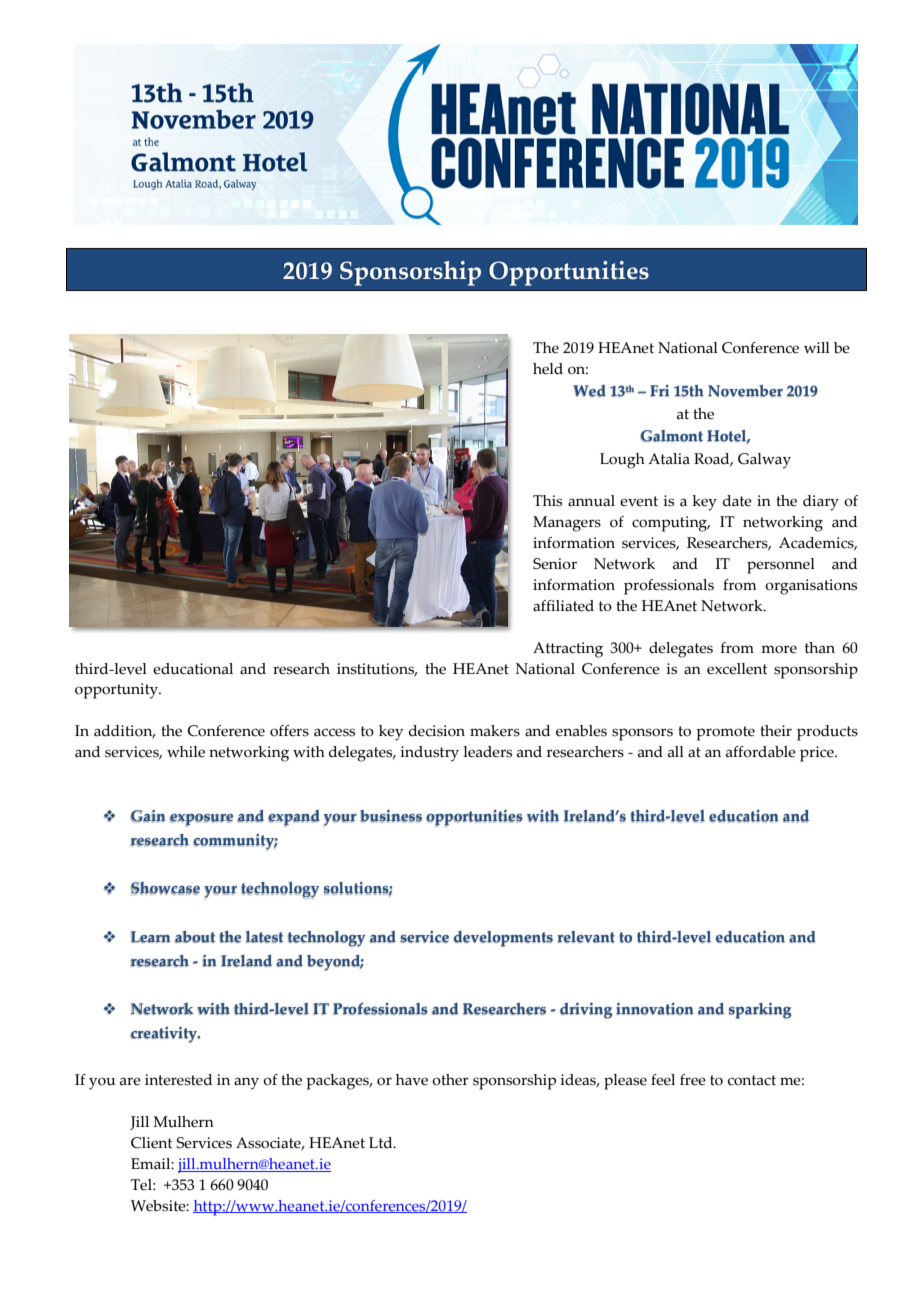  I want to click on November, so click(745, 391).
